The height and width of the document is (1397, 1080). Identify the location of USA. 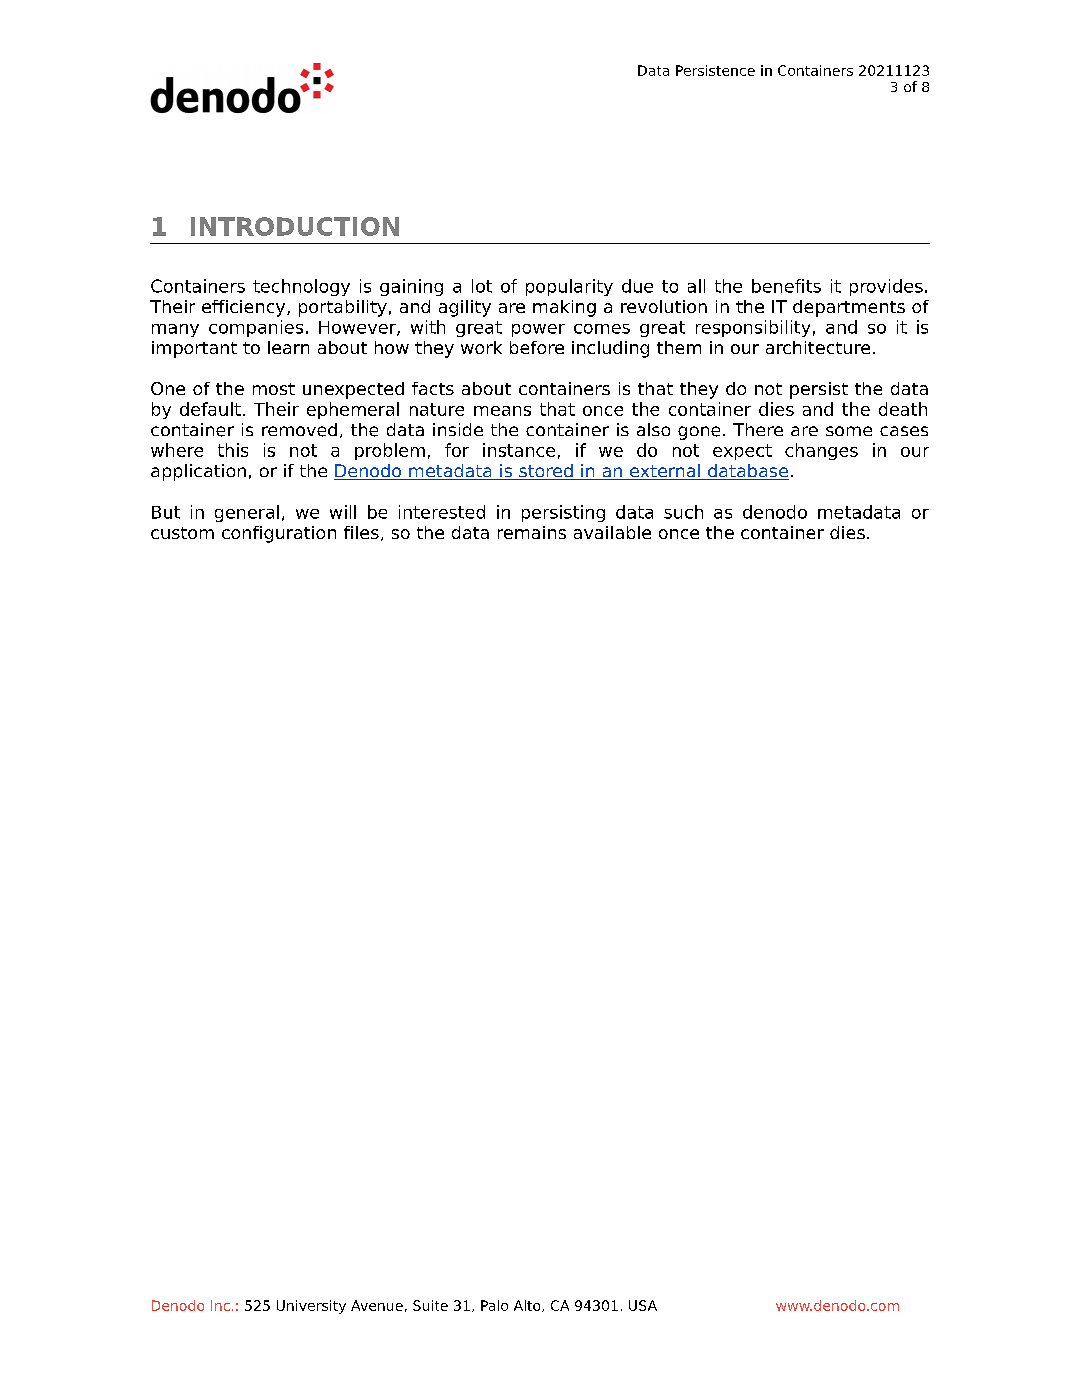
(643, 1305).
